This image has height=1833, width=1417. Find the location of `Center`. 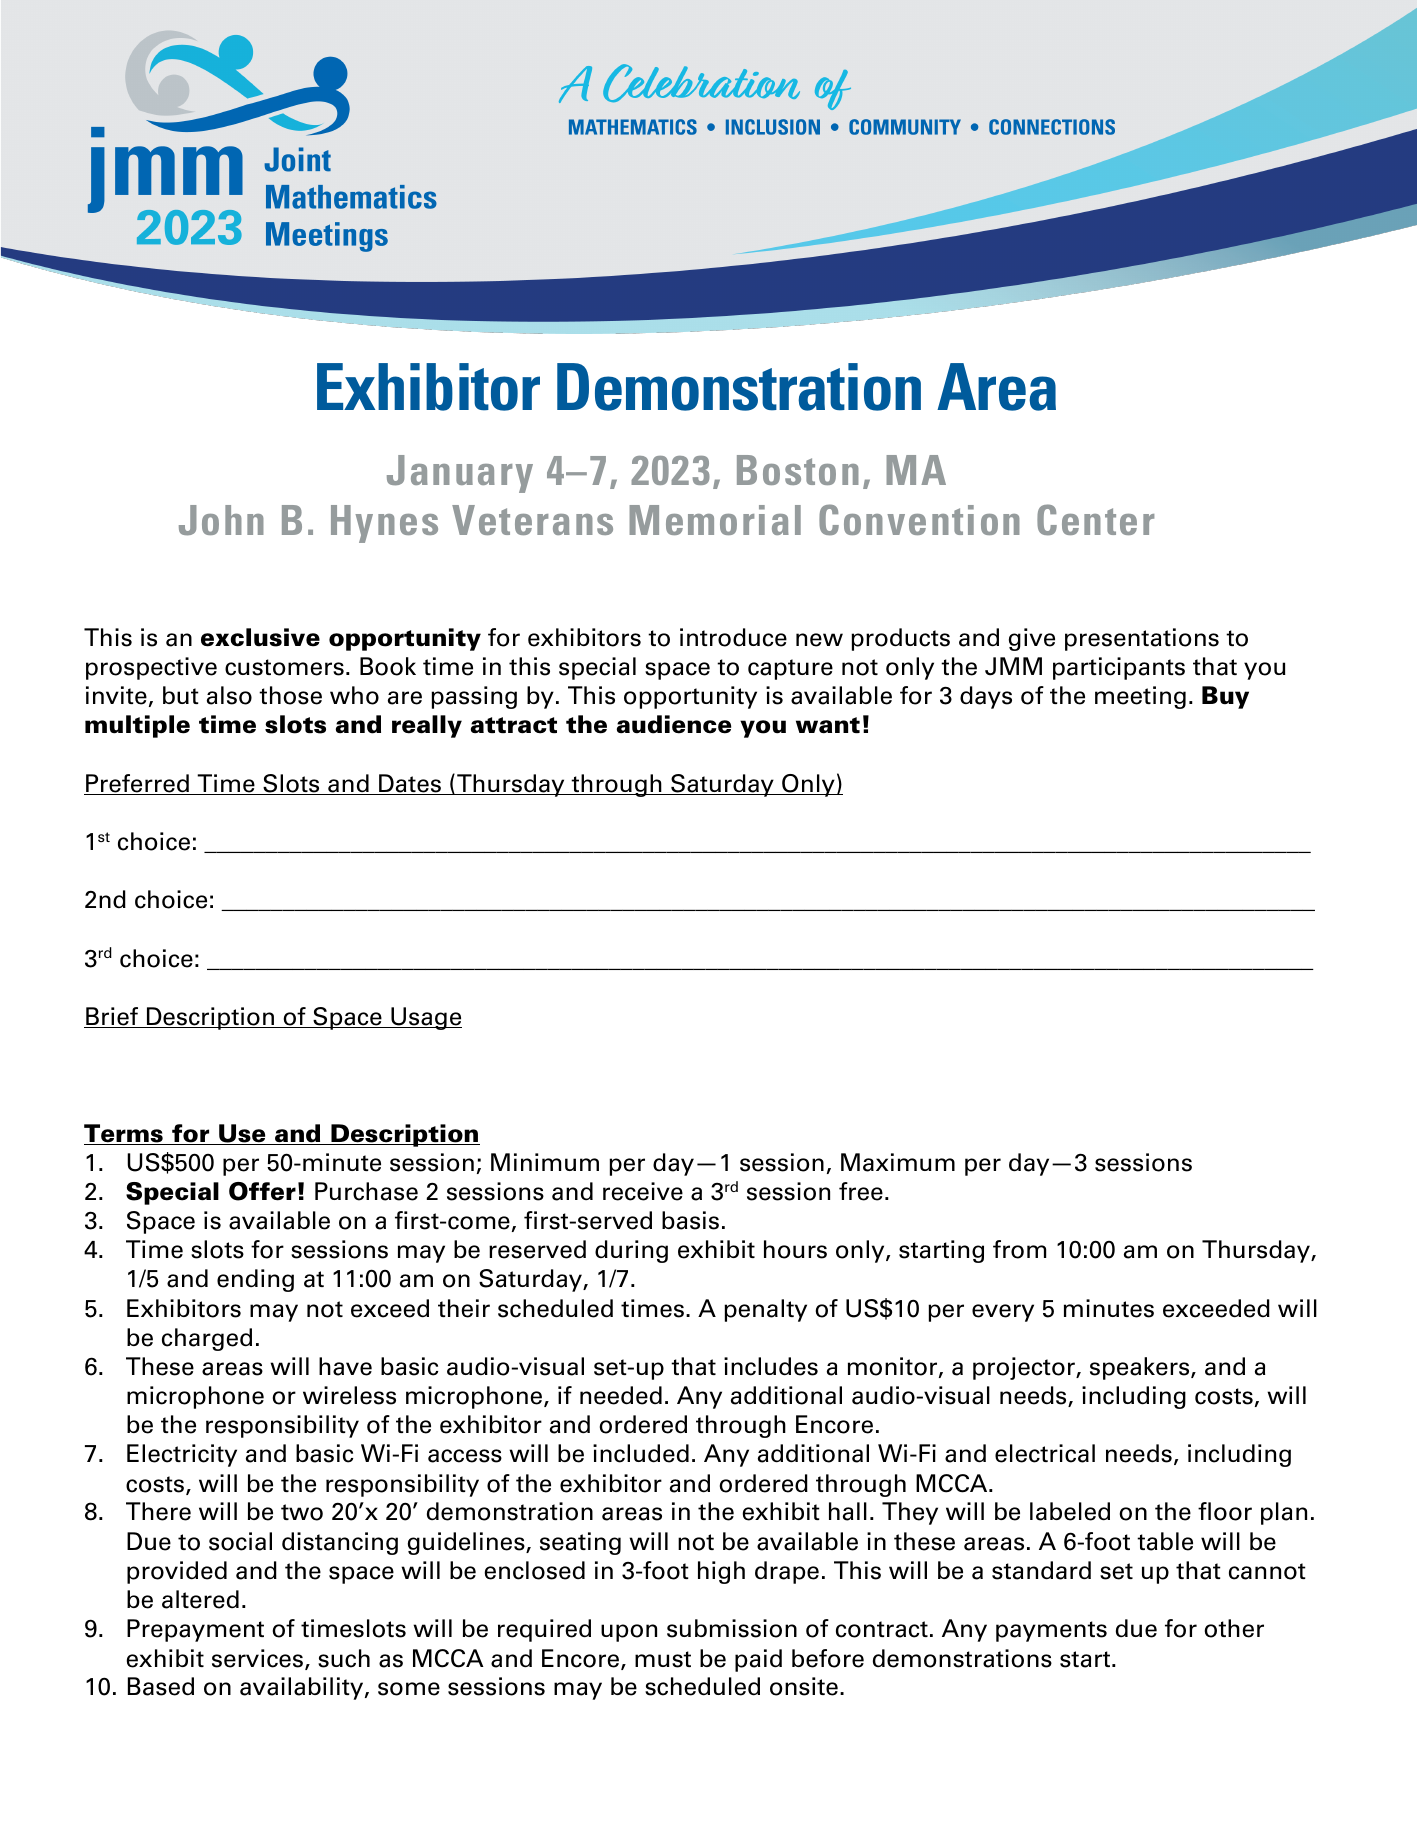

Center is located at coordinates (1095, 519).
